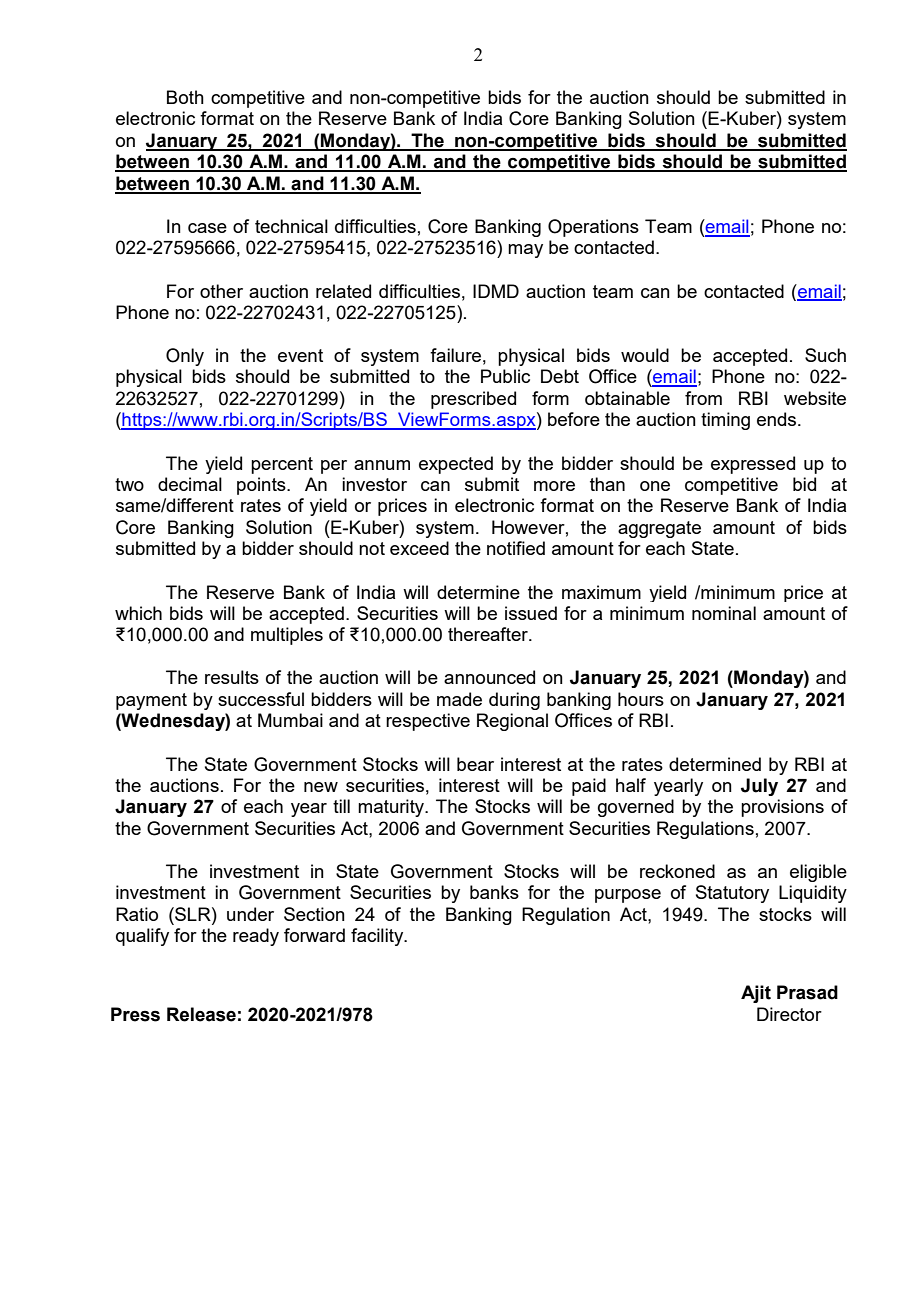 The height and width of the page is (1307, 924). I want to click on Release, so click(201, 1014).
